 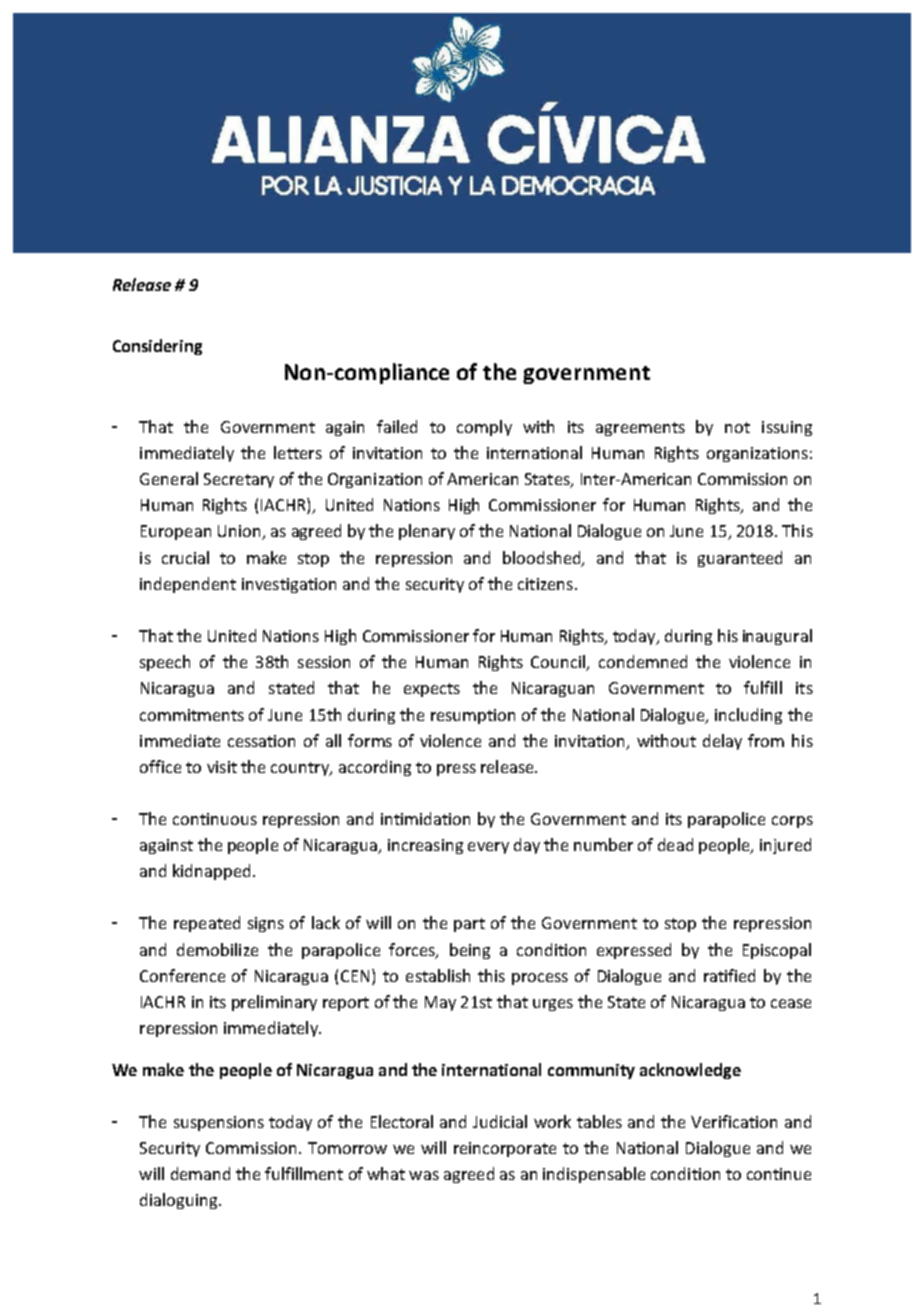 What do you see at coordinates (543, 558) in the image?
I see `bloodshed` at bounding box center [543, 558].
